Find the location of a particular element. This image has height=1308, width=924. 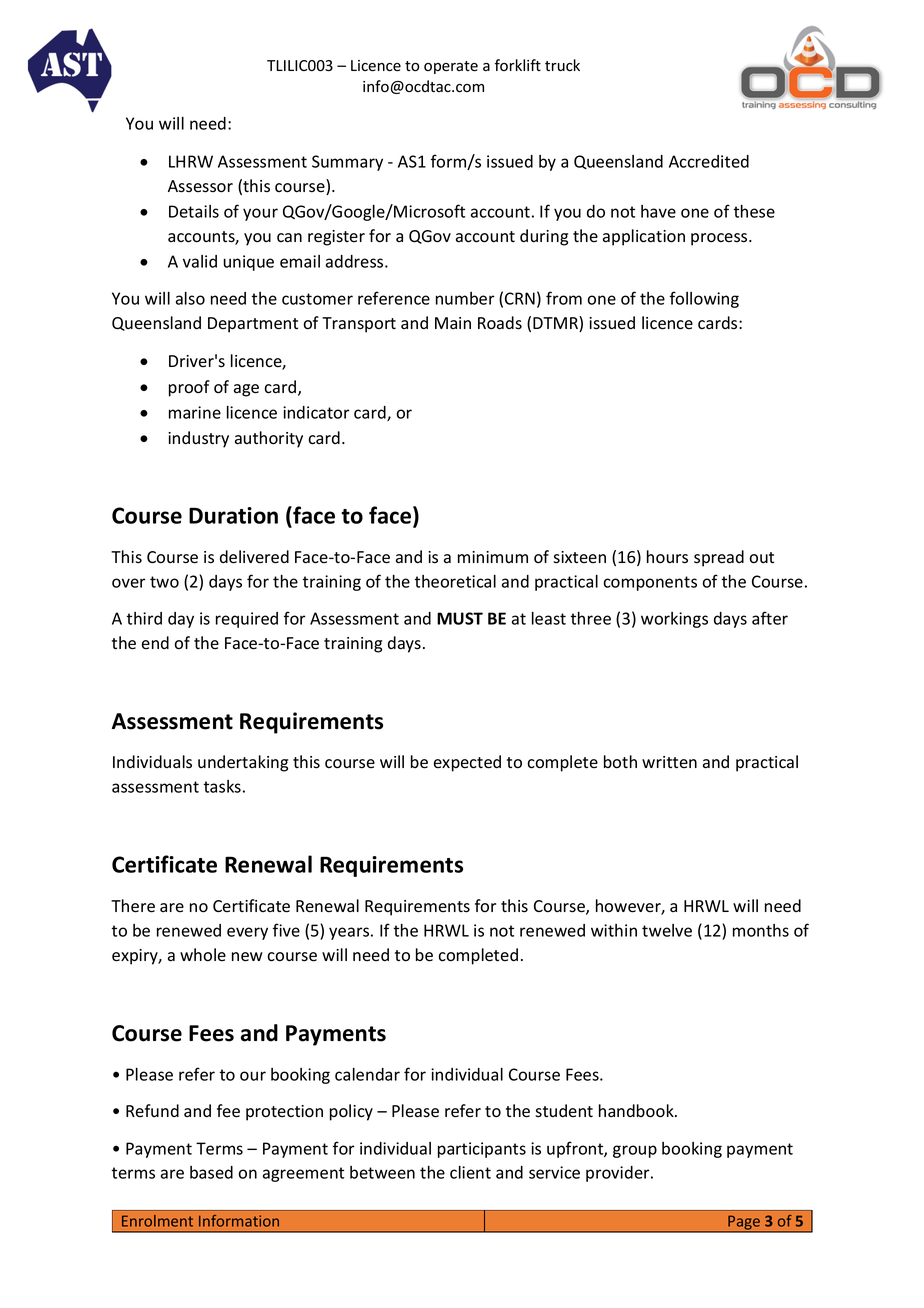

based is located at coordinates (211, 1172).
